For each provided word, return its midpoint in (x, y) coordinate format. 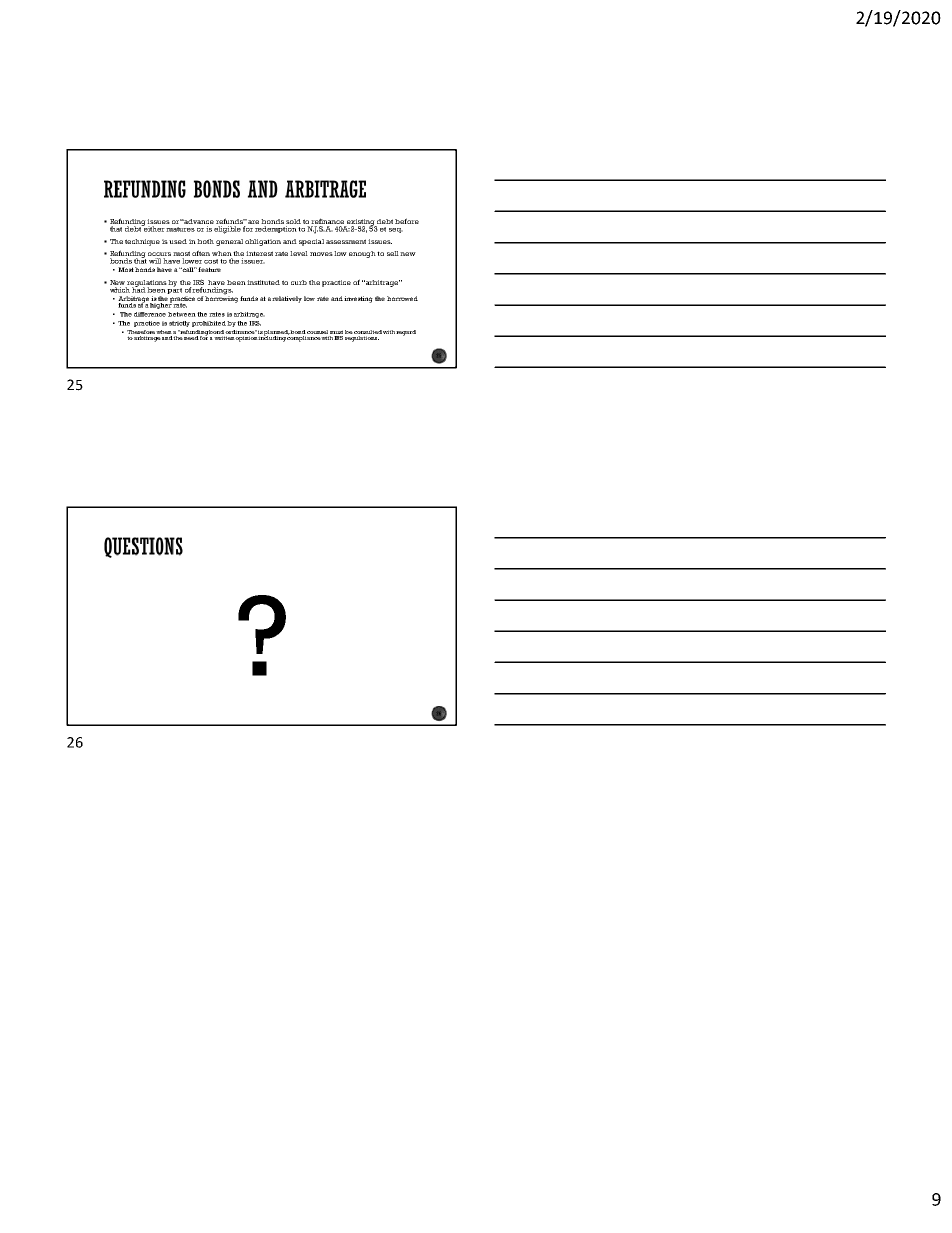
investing (357, 299)
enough (362, 254)
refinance (328, 222)
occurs (159, 255)
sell (393, 253)
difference (150, 314)
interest (259, 253)
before (407, 221)
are (253, 222)
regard (406, 333)
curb (299, 282)
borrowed (402, 298)
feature (209, 269)
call (188, 269)
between (183, 314)
